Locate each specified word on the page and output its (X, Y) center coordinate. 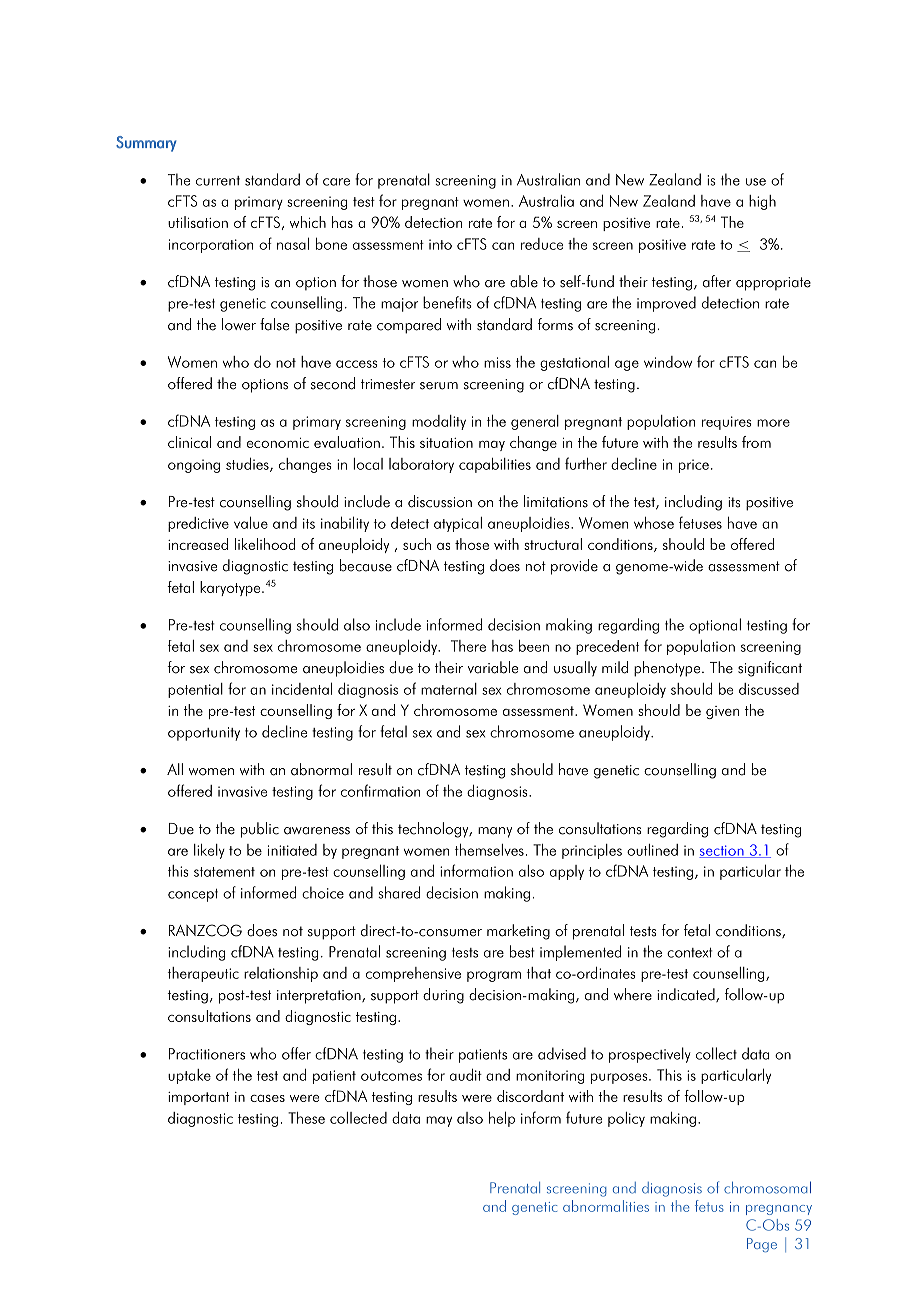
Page (762, 1245)
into (440, 244)
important (198, 1098)
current (218, 181)
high (762, 202)
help (502, 1119)
